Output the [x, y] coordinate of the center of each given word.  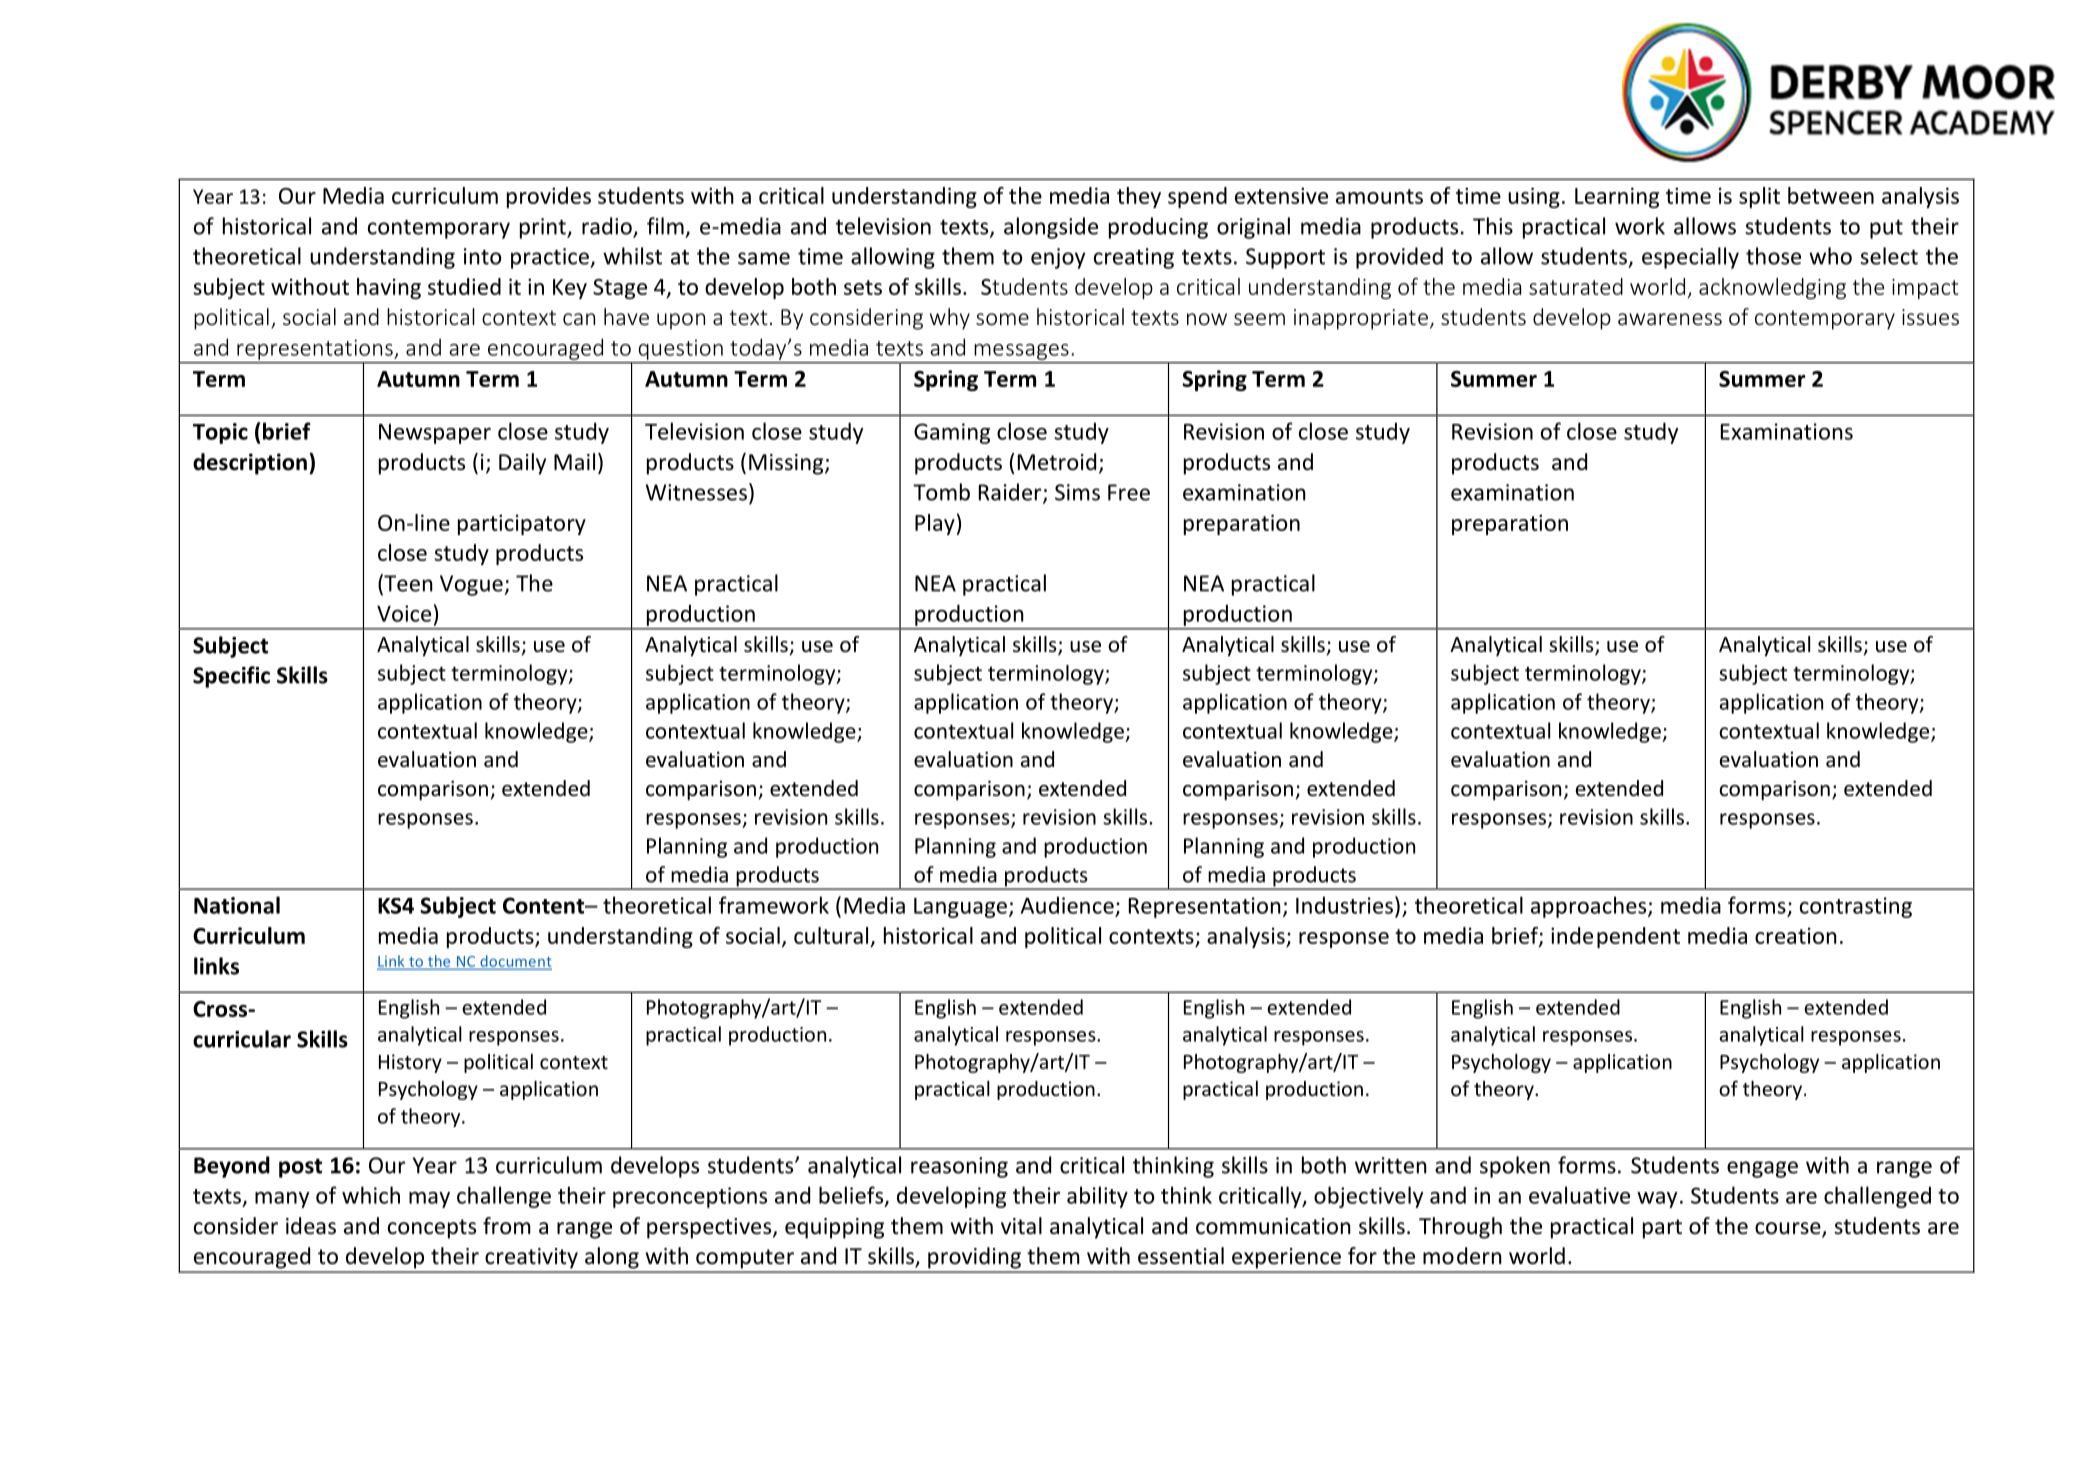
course [1789, 1229]
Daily [522, 464]
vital [1021, 1226]
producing [1158, 228]
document [516, 961]
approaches [1590, 907]
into [482, 256]
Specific [231, 677]
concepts [432, 1229]
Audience [1067, 905]
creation [1796, 935]
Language [960, 908]
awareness [1670, 319]
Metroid [1057, 462]
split [1759, 197]
